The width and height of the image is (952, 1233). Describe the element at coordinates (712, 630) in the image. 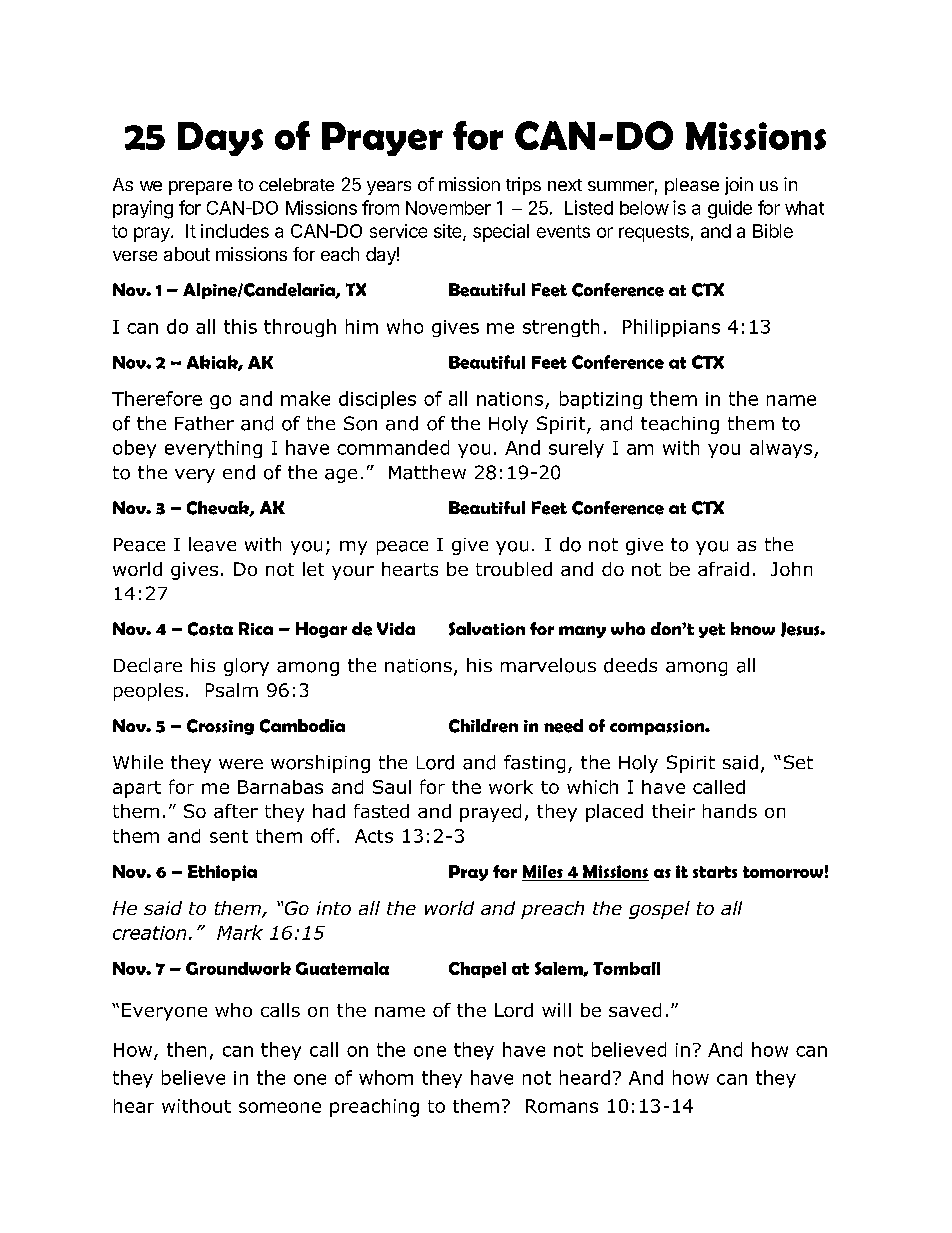

I see `yet` at that location.
